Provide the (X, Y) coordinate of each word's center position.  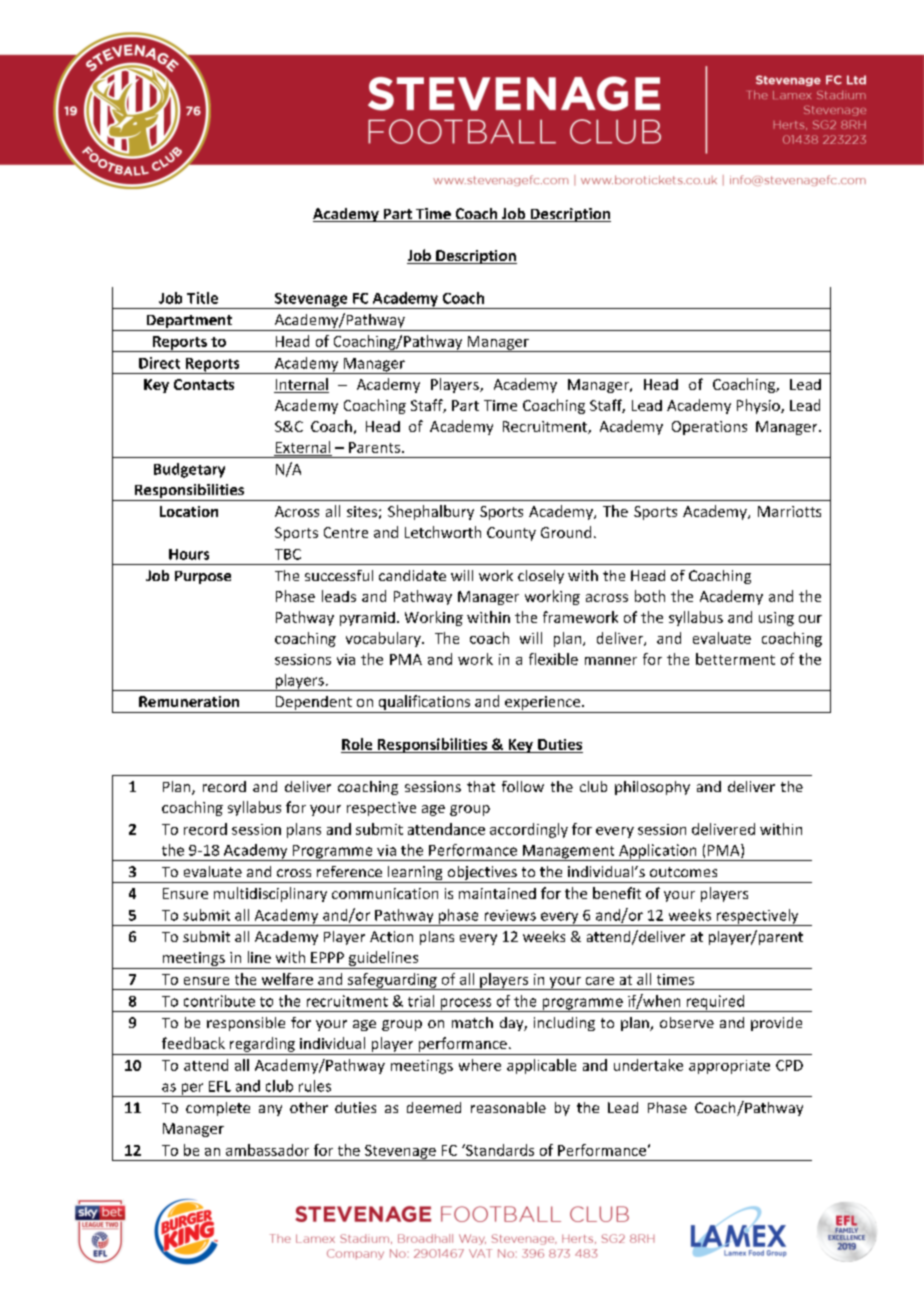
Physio (759, 406)
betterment (735, 659)
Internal (301, 385)
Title (202, 298)
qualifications (424, 704)
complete (218, 1109)
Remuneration (189, 701)
